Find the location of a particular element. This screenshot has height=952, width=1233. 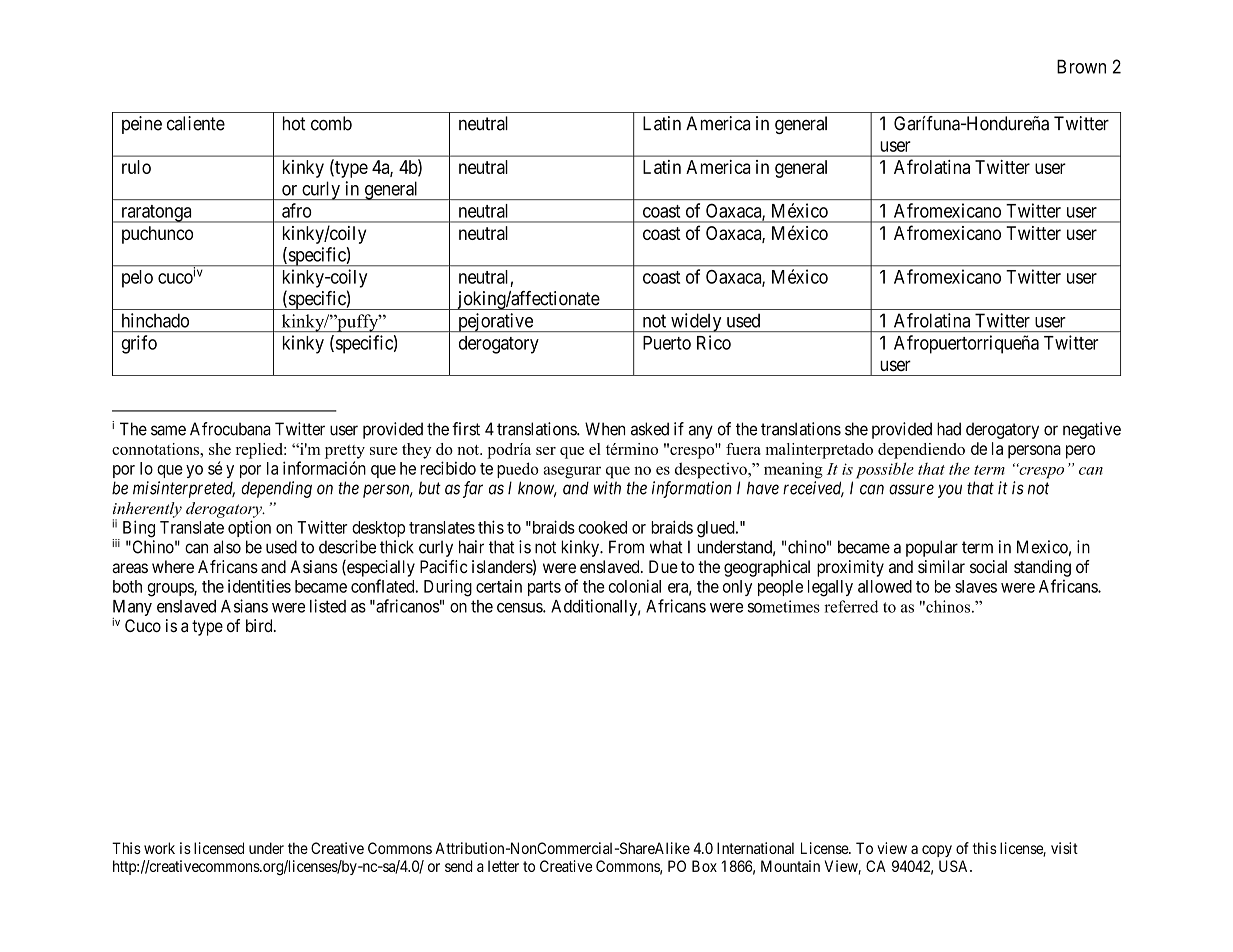

Rico is located at coordinates (714, 342).
